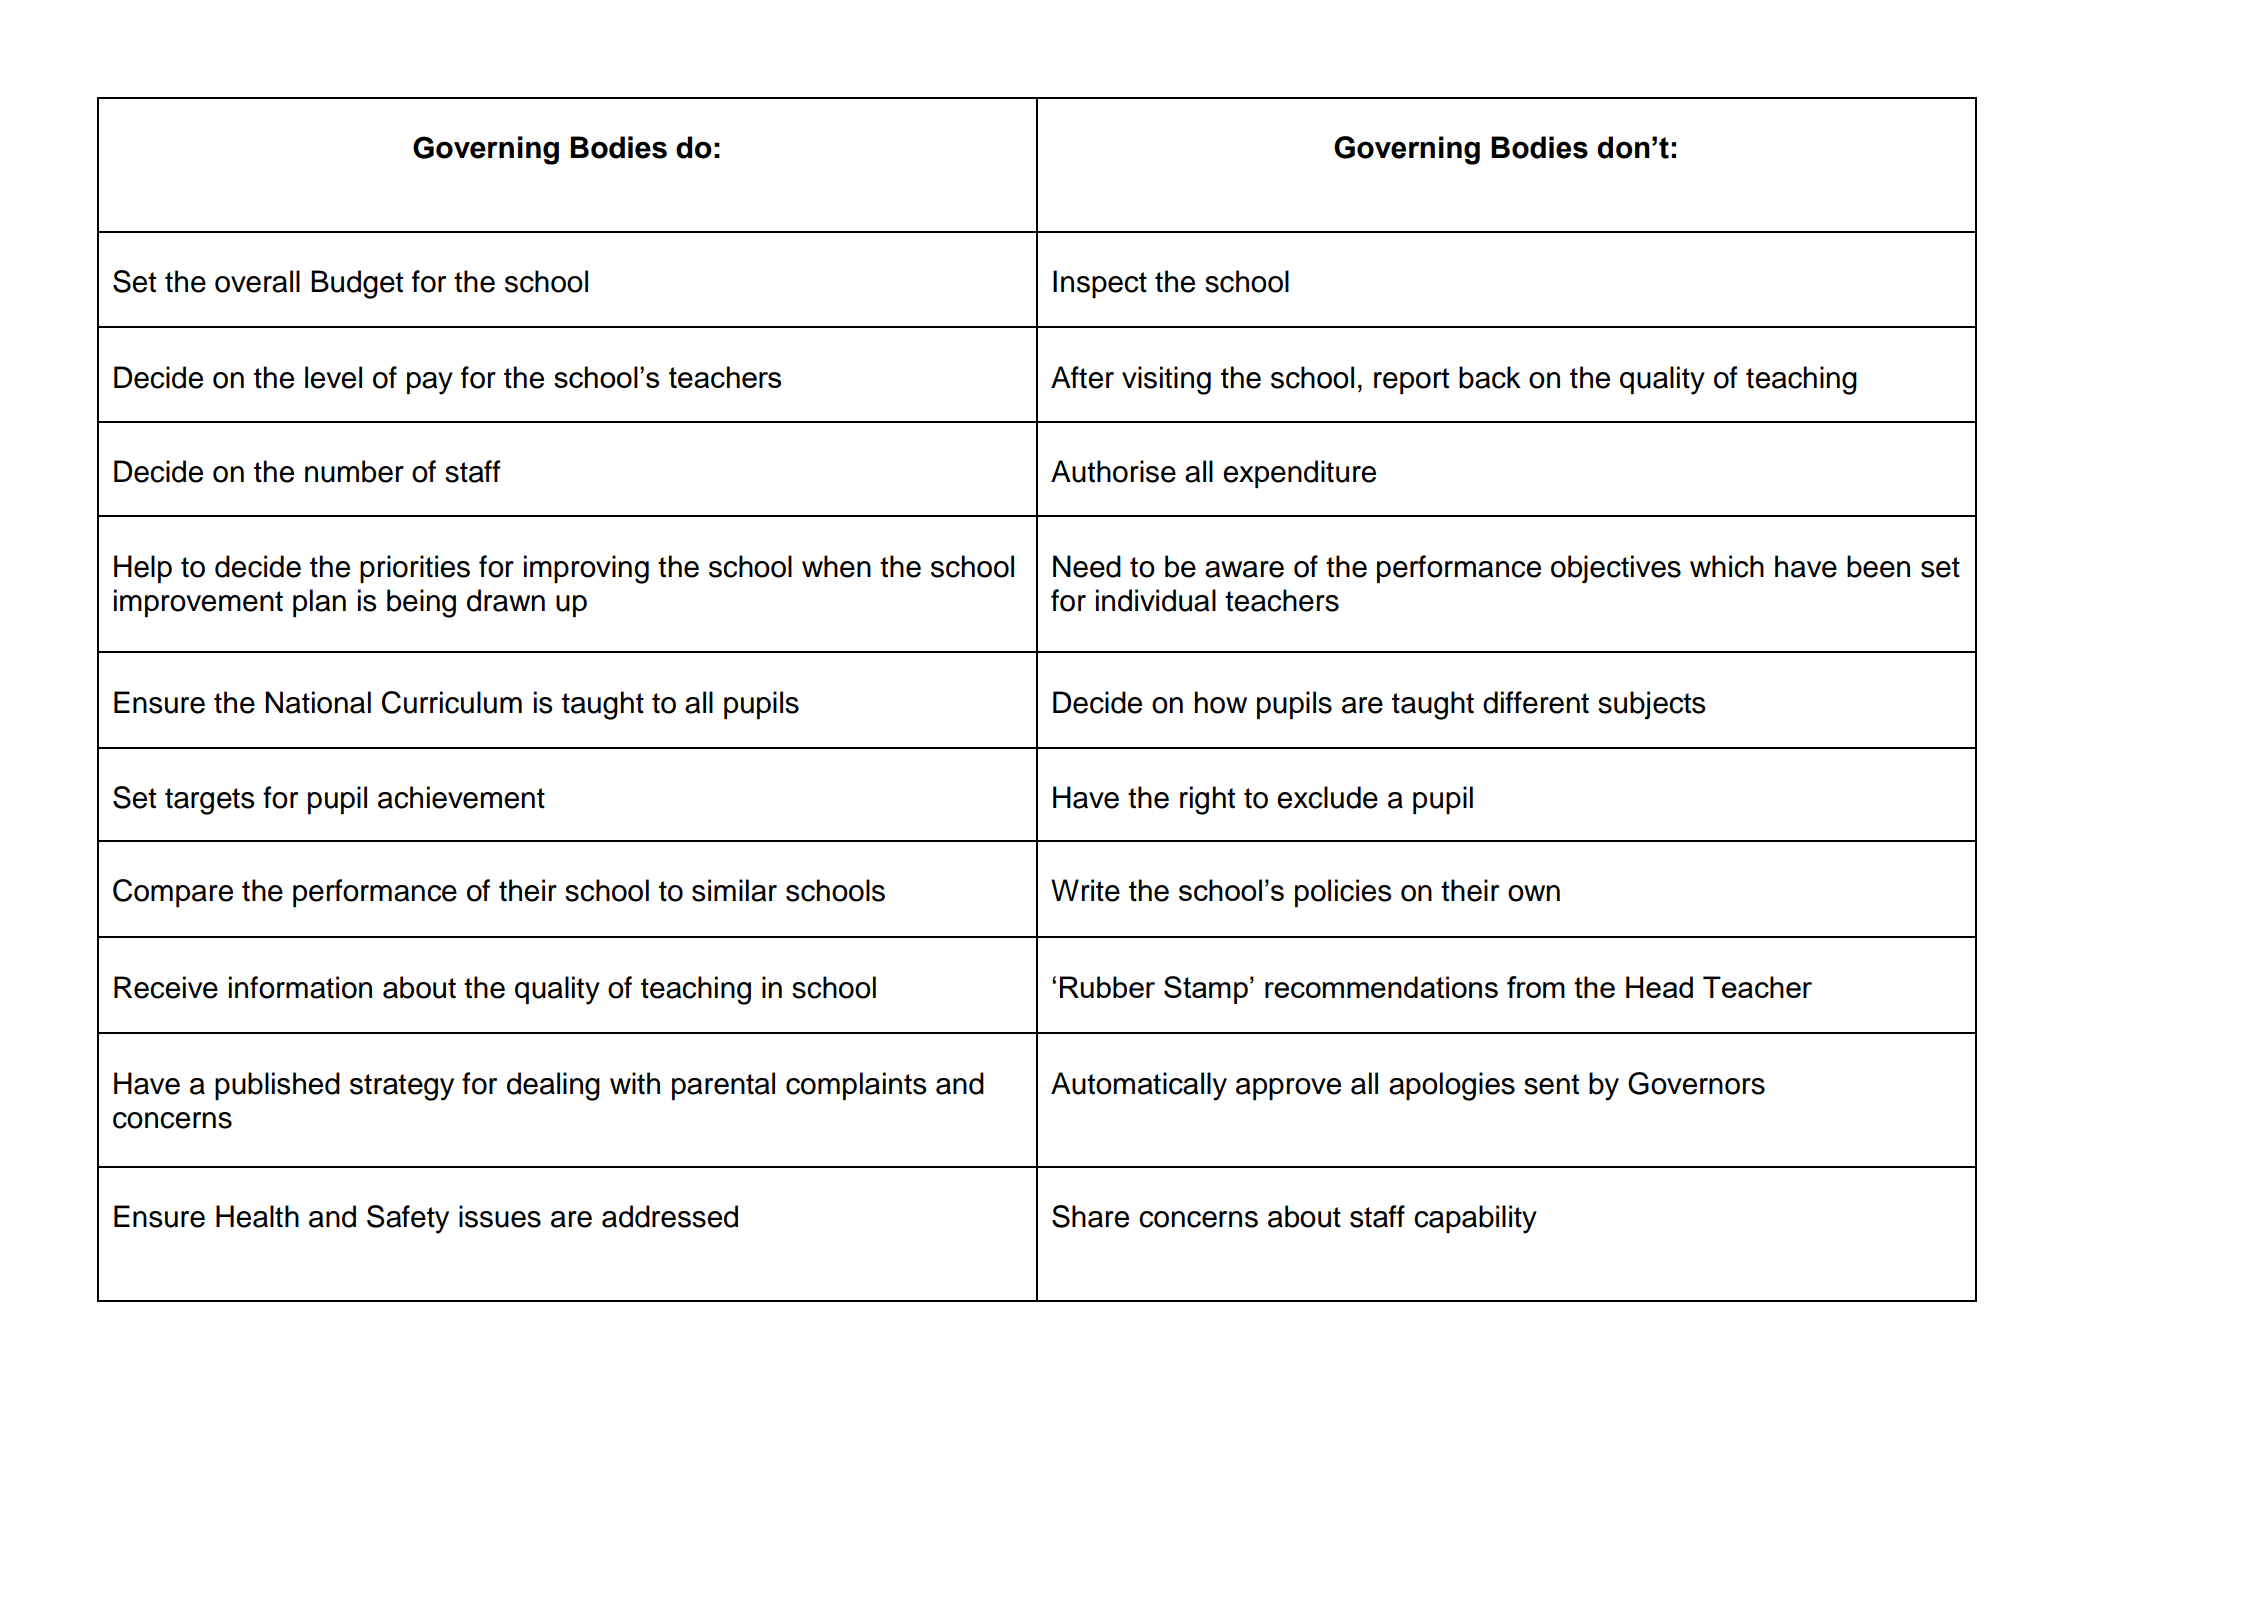  I want to click on Safety, so click(408, 1219).
